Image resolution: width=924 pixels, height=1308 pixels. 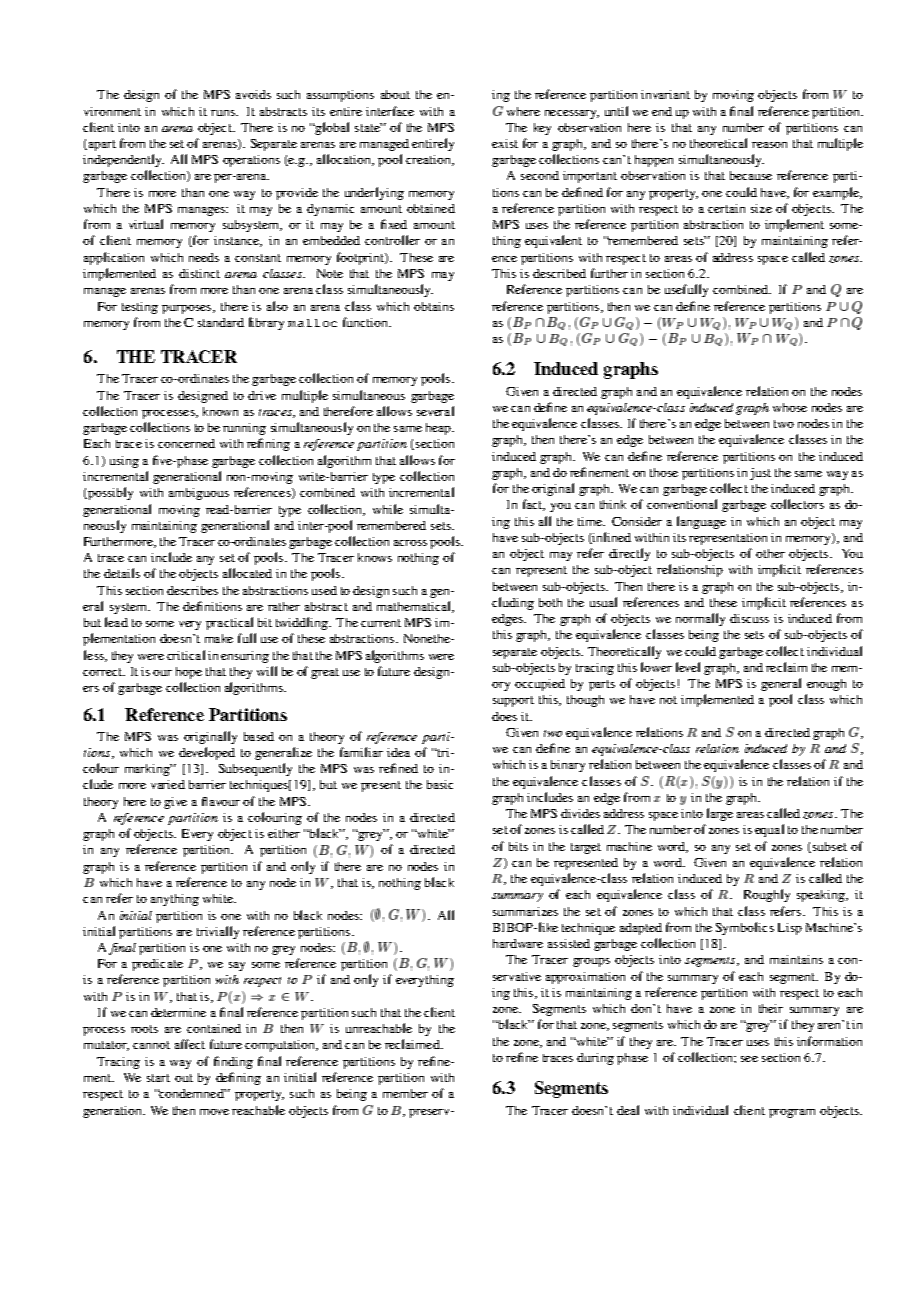 I want to click on exist, so click(x=505, y=143).
